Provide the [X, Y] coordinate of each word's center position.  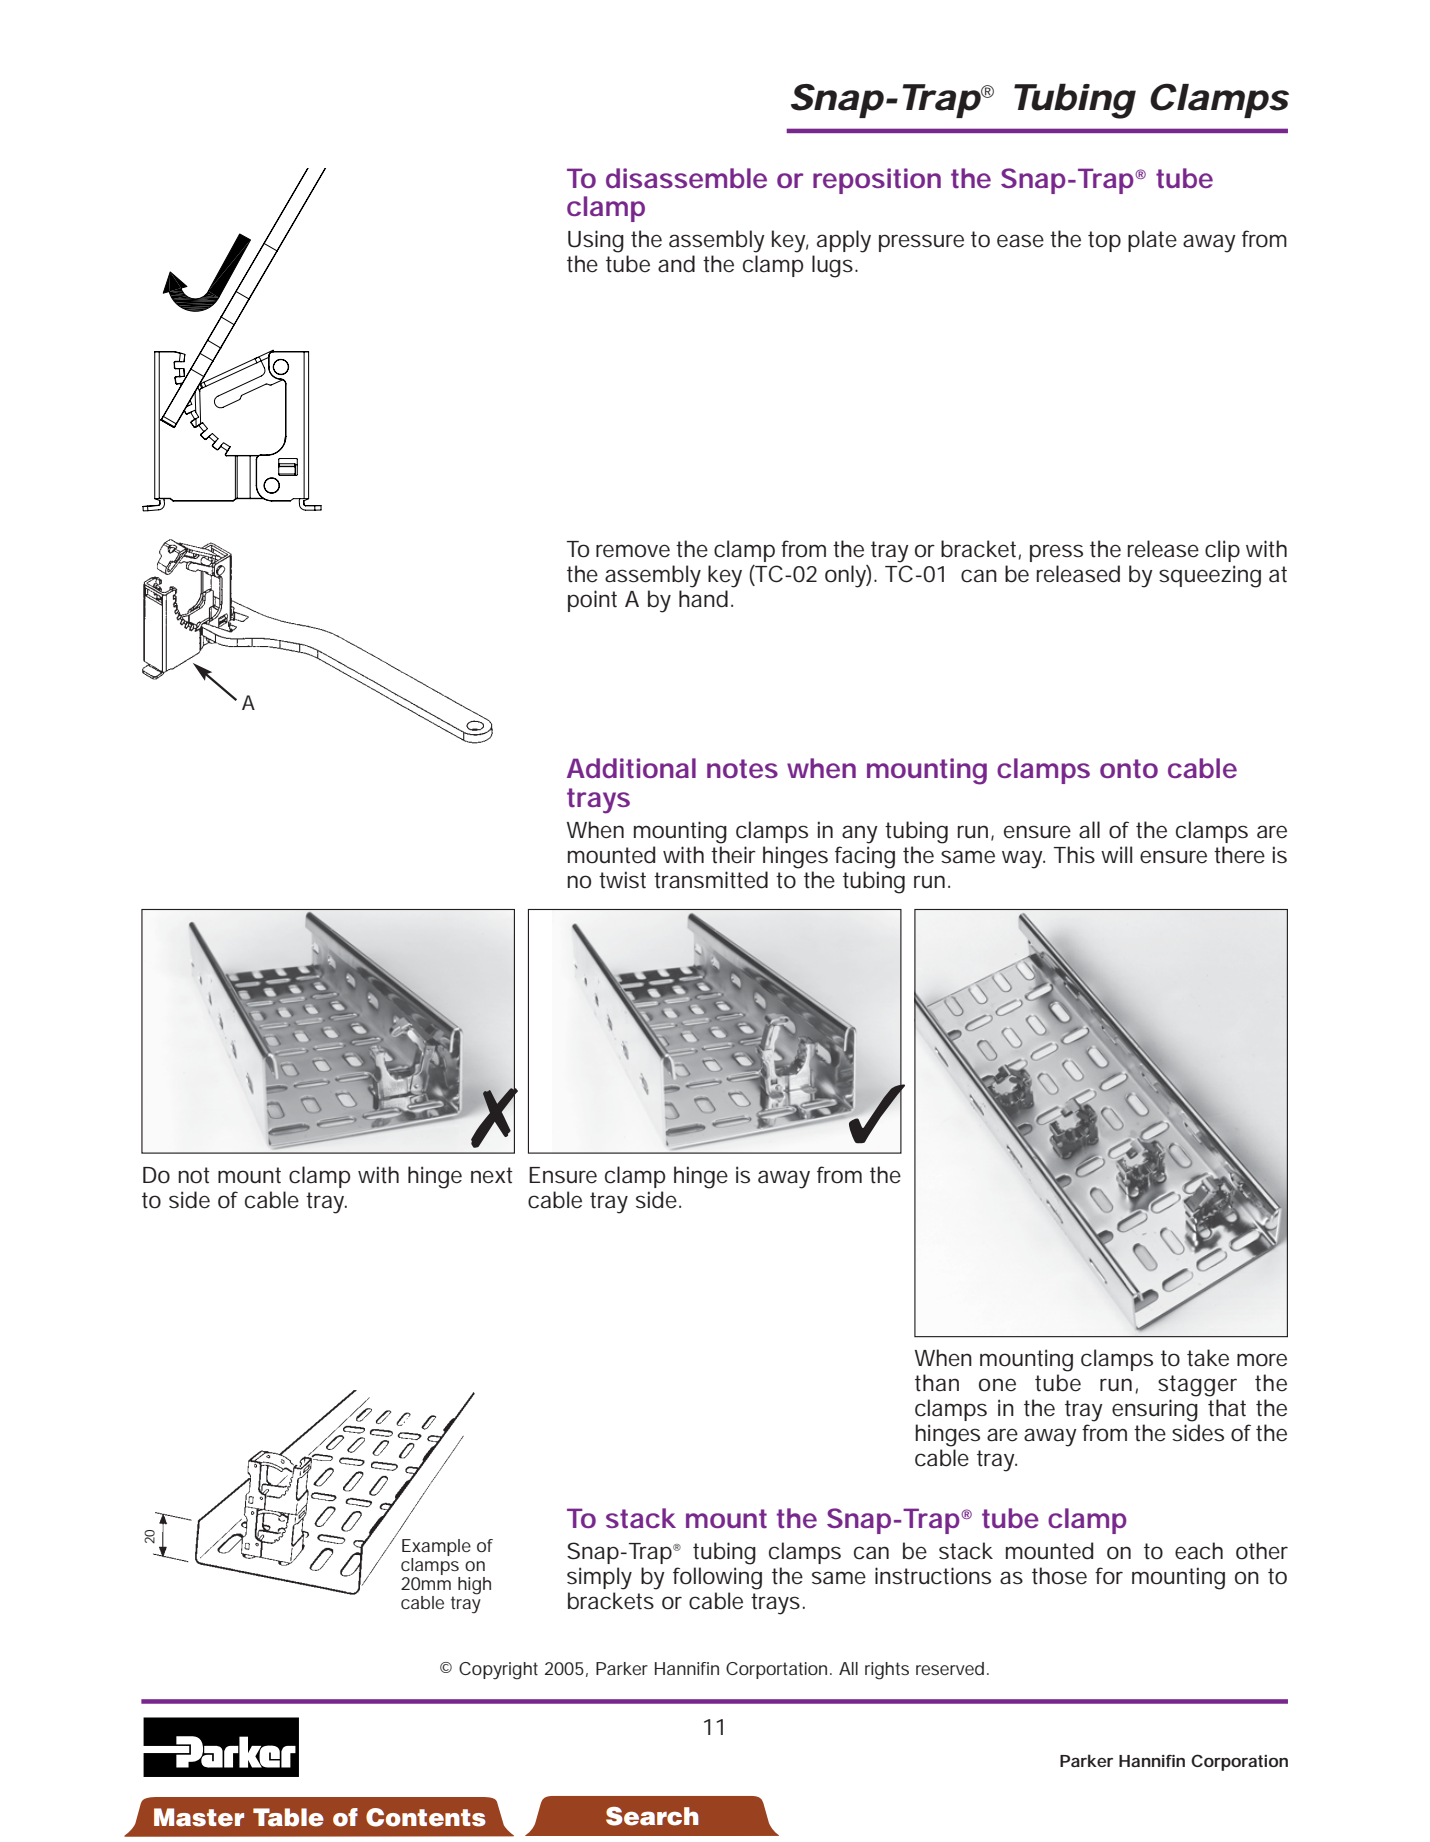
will [1116, 854]
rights [887, 1671]
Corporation [1239, 1762]
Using [596, 241]
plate [1152, 241]
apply [844, 241]
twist [622, 880]
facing [865, 857]
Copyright [498, 1671]
